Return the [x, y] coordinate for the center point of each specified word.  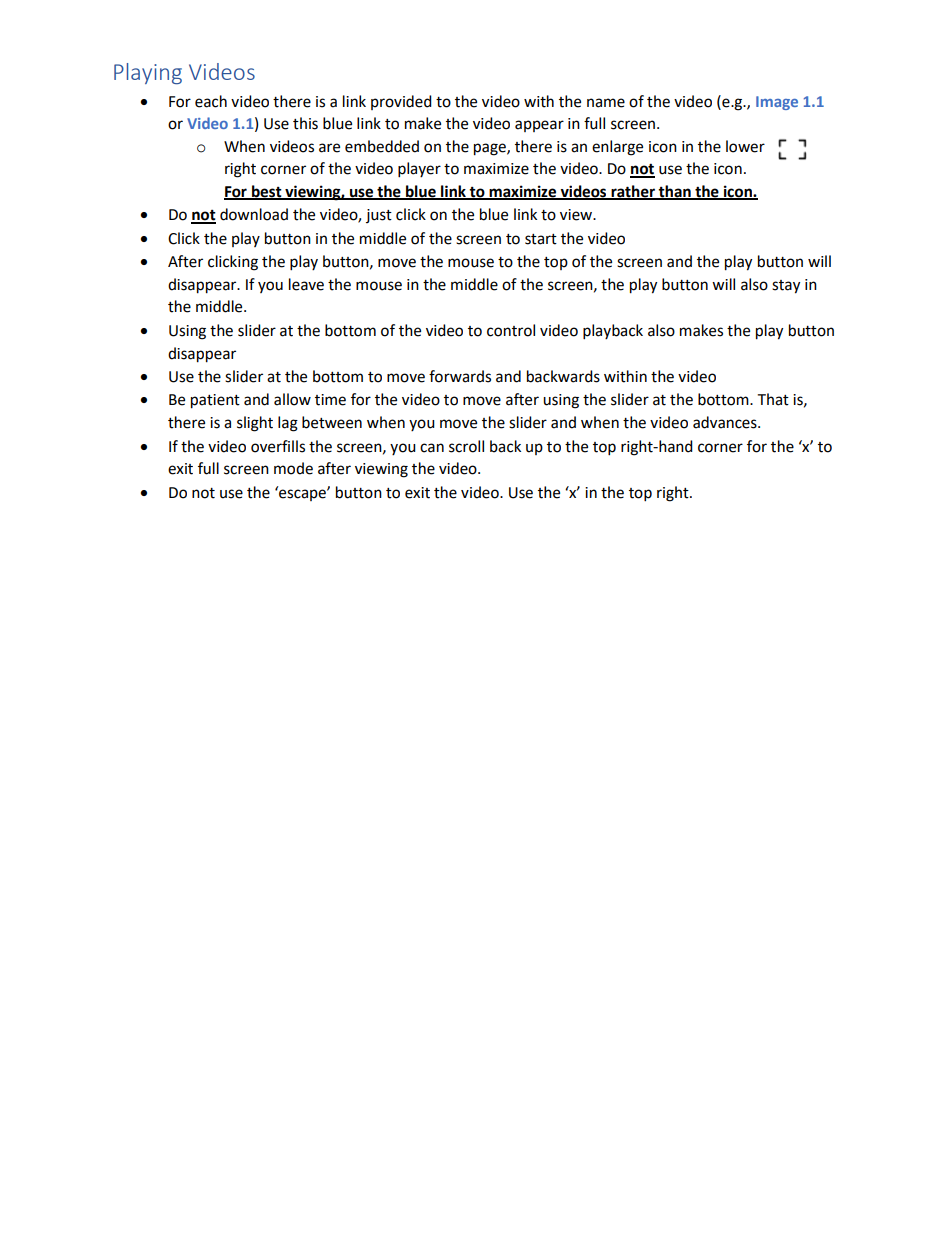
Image [777, 103]
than [675, 192]
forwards [460, 376]
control [511, 330]
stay [786, 287]
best [267, 192]
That [773, 399]
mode [293, 468]
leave [306, 284]
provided [401, 102]
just [379, 216]
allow [292, 399]
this [305, 123]
